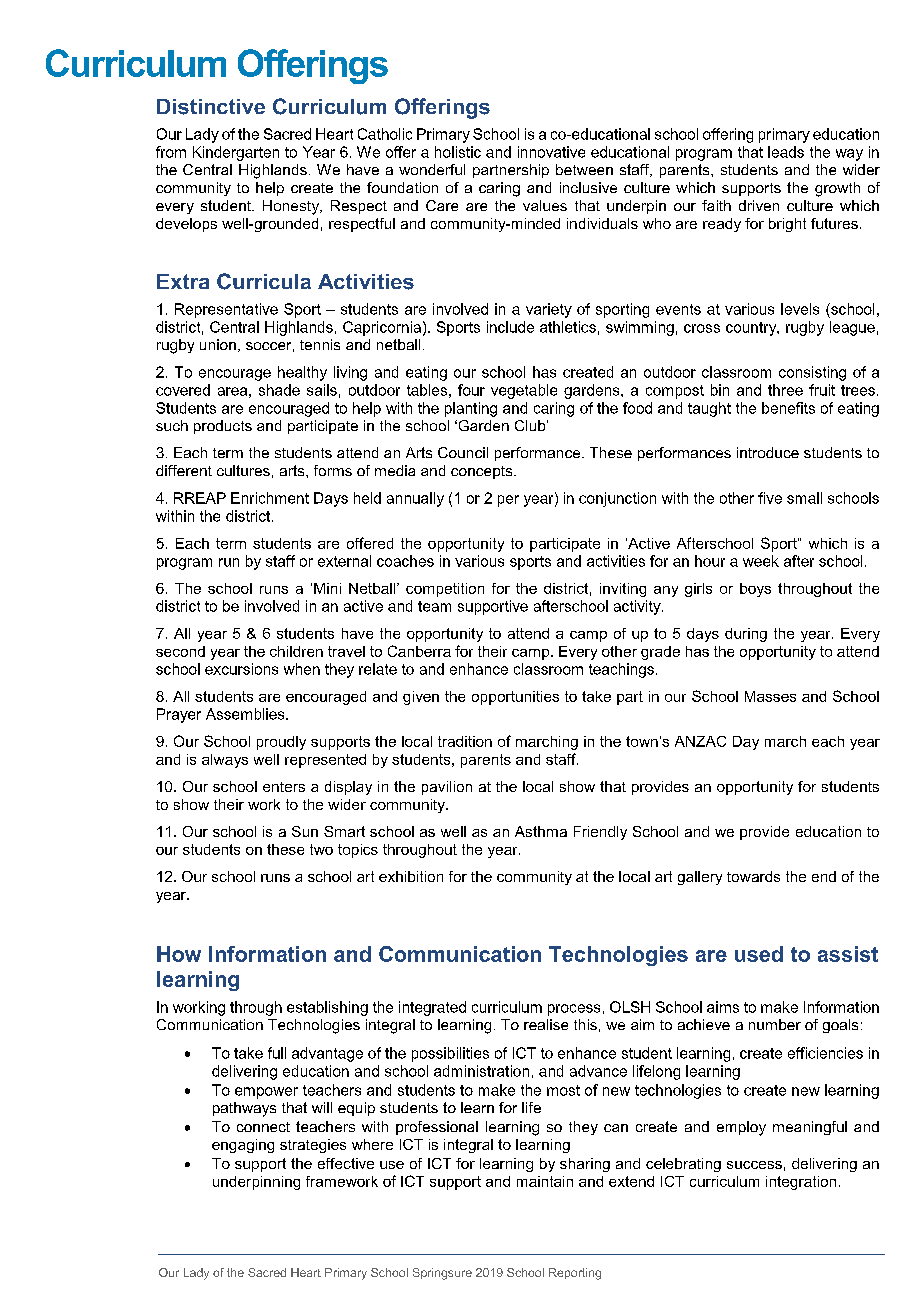 The image size is (924, 1309). Describe the element at coordinates (270, 498) in the screenshot. I see `Enrichment` at that location.
